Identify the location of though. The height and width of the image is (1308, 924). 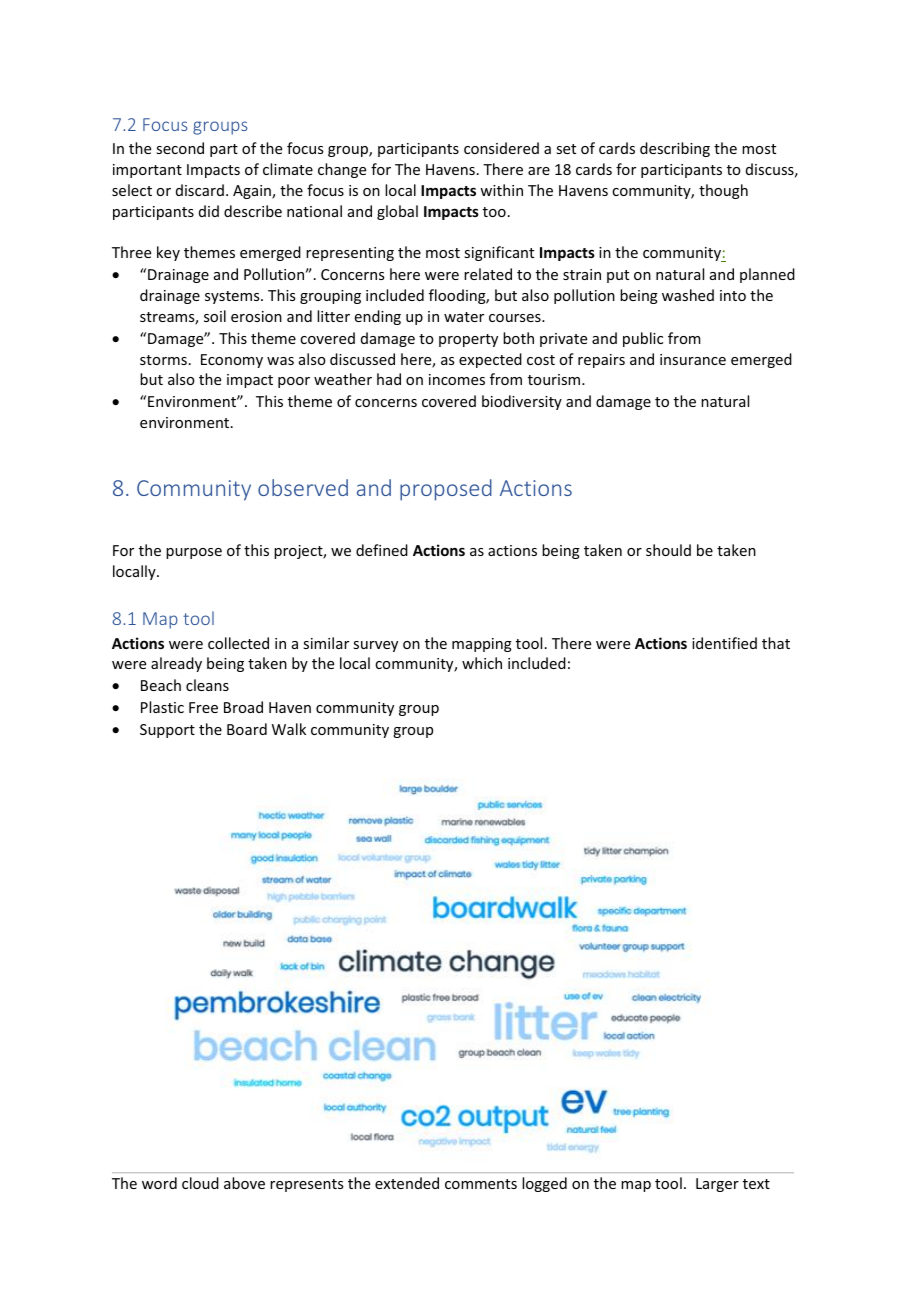
(723, 191).
